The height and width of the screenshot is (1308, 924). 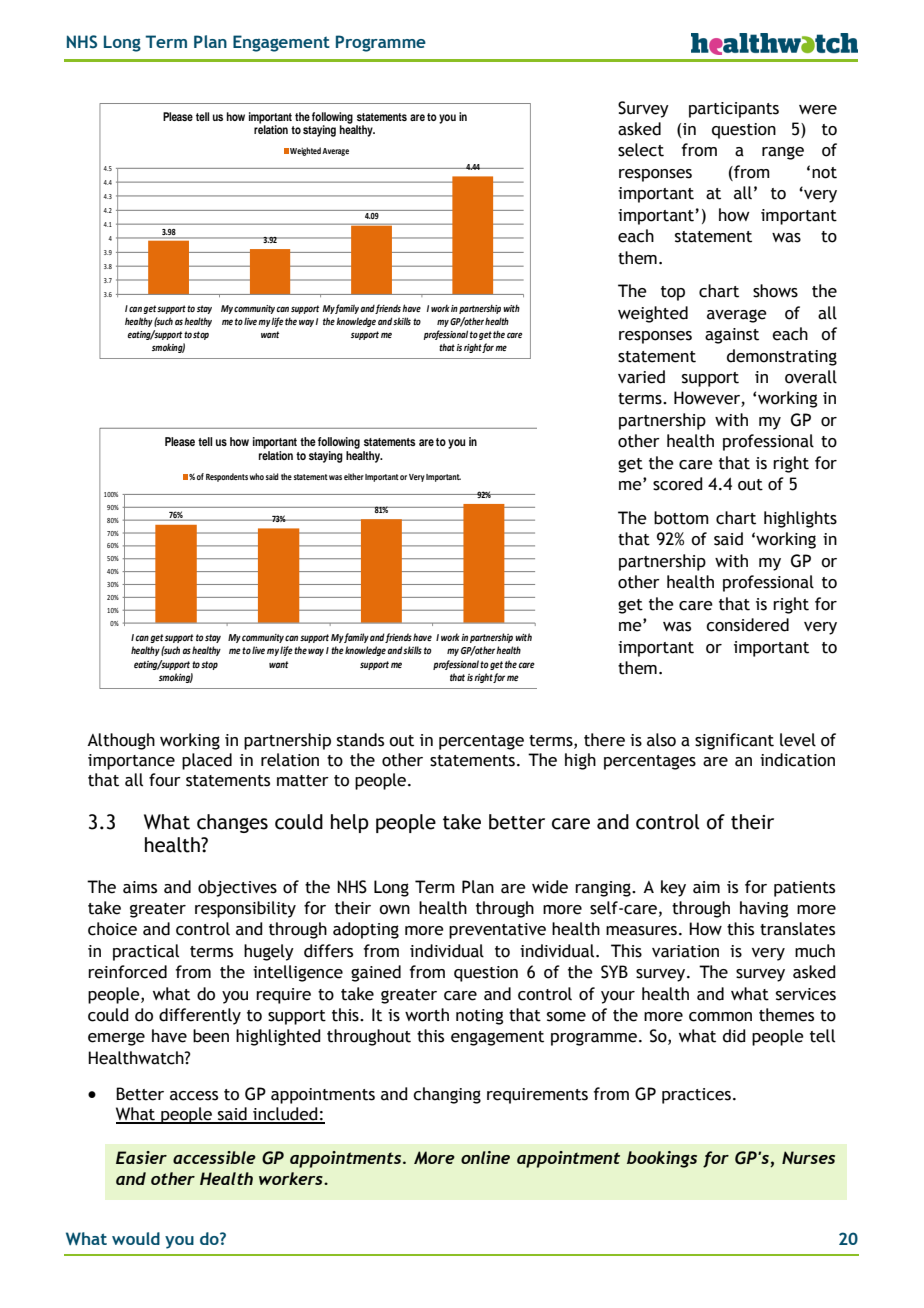 I want to click on who, so click(x=257, y=476).
